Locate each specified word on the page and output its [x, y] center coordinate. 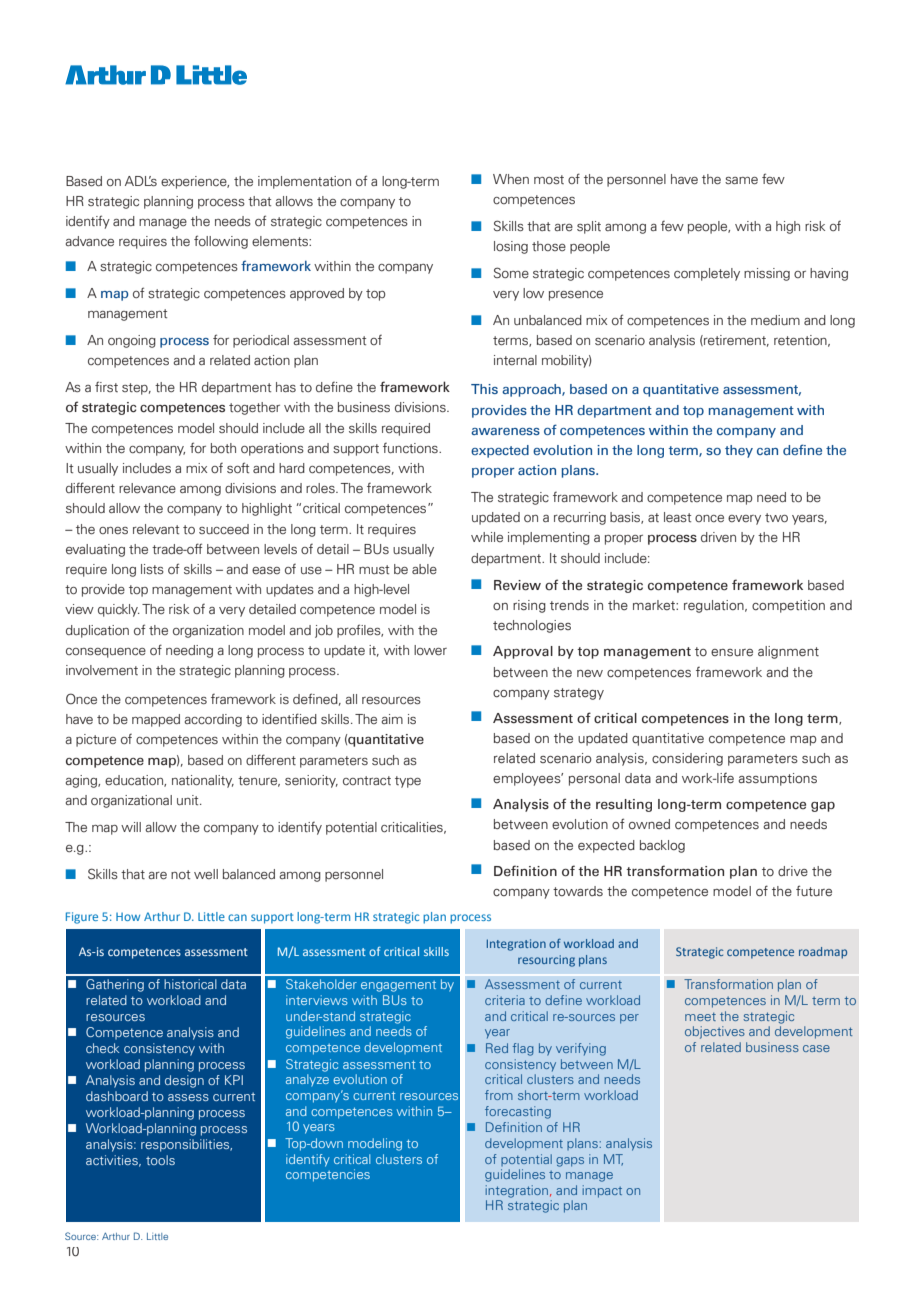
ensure [732, 652]
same [741, 181]
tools [160, 1160]
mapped [156, 720]
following [221, 242]
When [511, 179]
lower [430, 650]
